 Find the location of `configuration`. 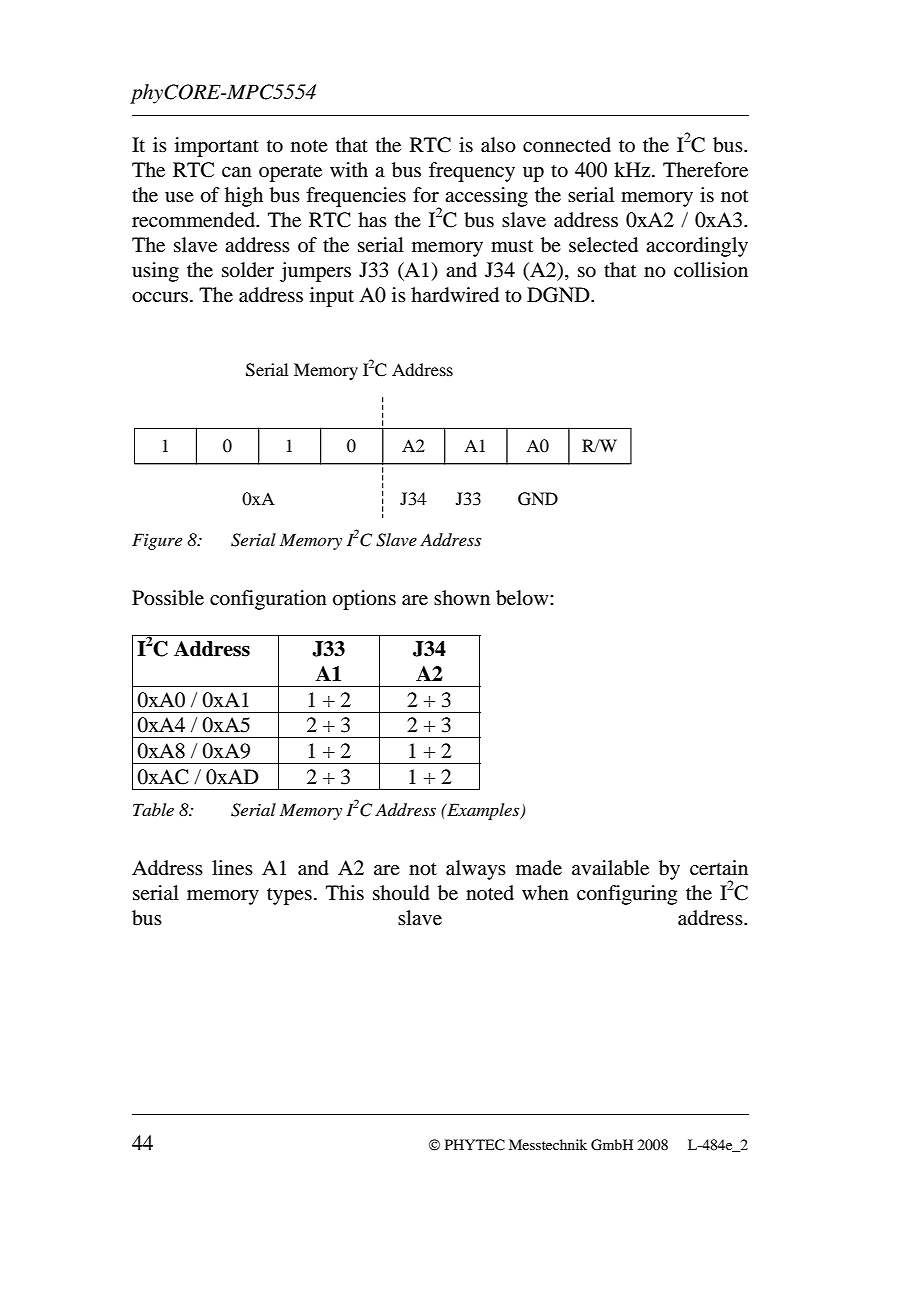

configuration is located at coordinates (268, 600).
